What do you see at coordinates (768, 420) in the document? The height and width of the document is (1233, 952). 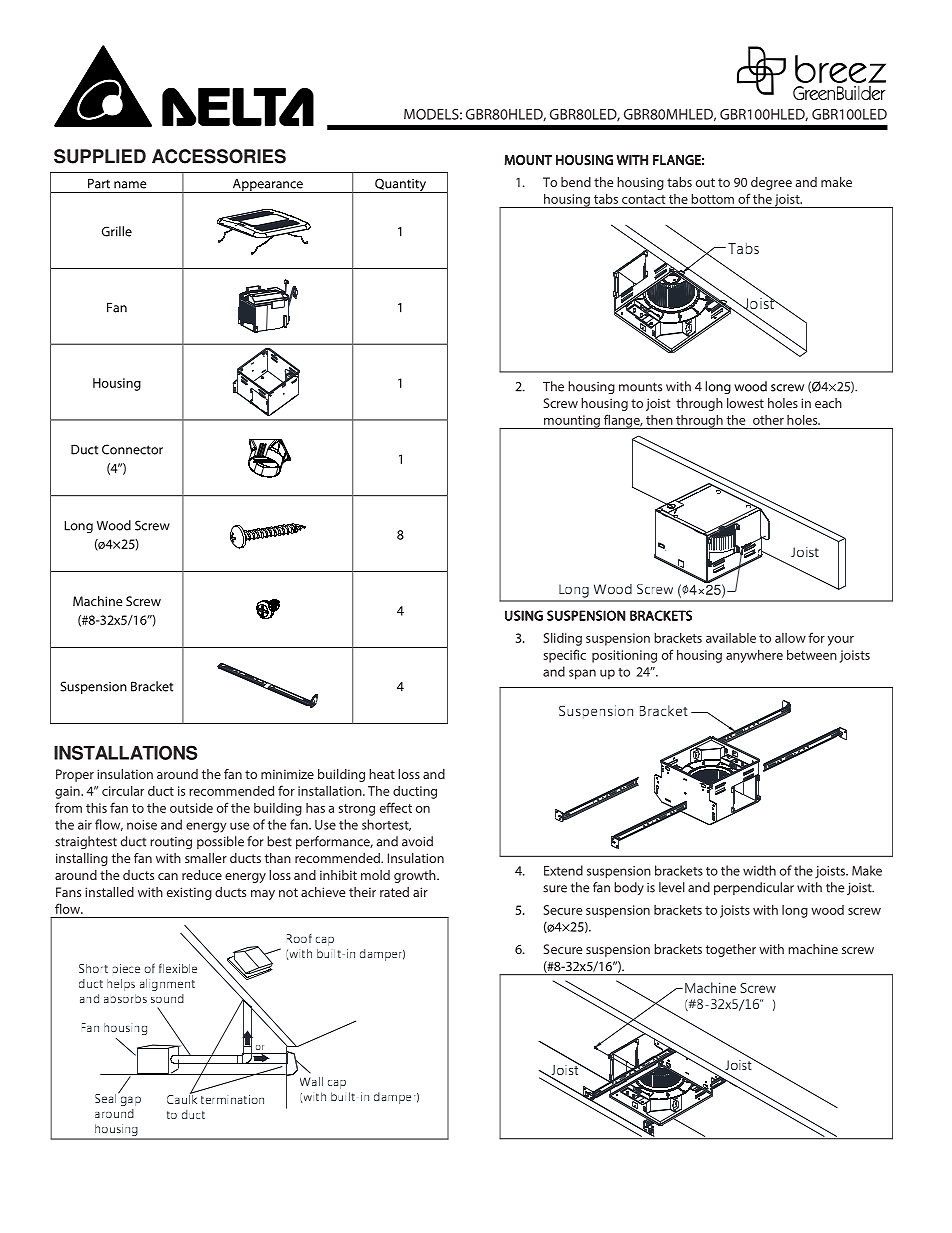 I see `other` at bounding box center [768, 420].
